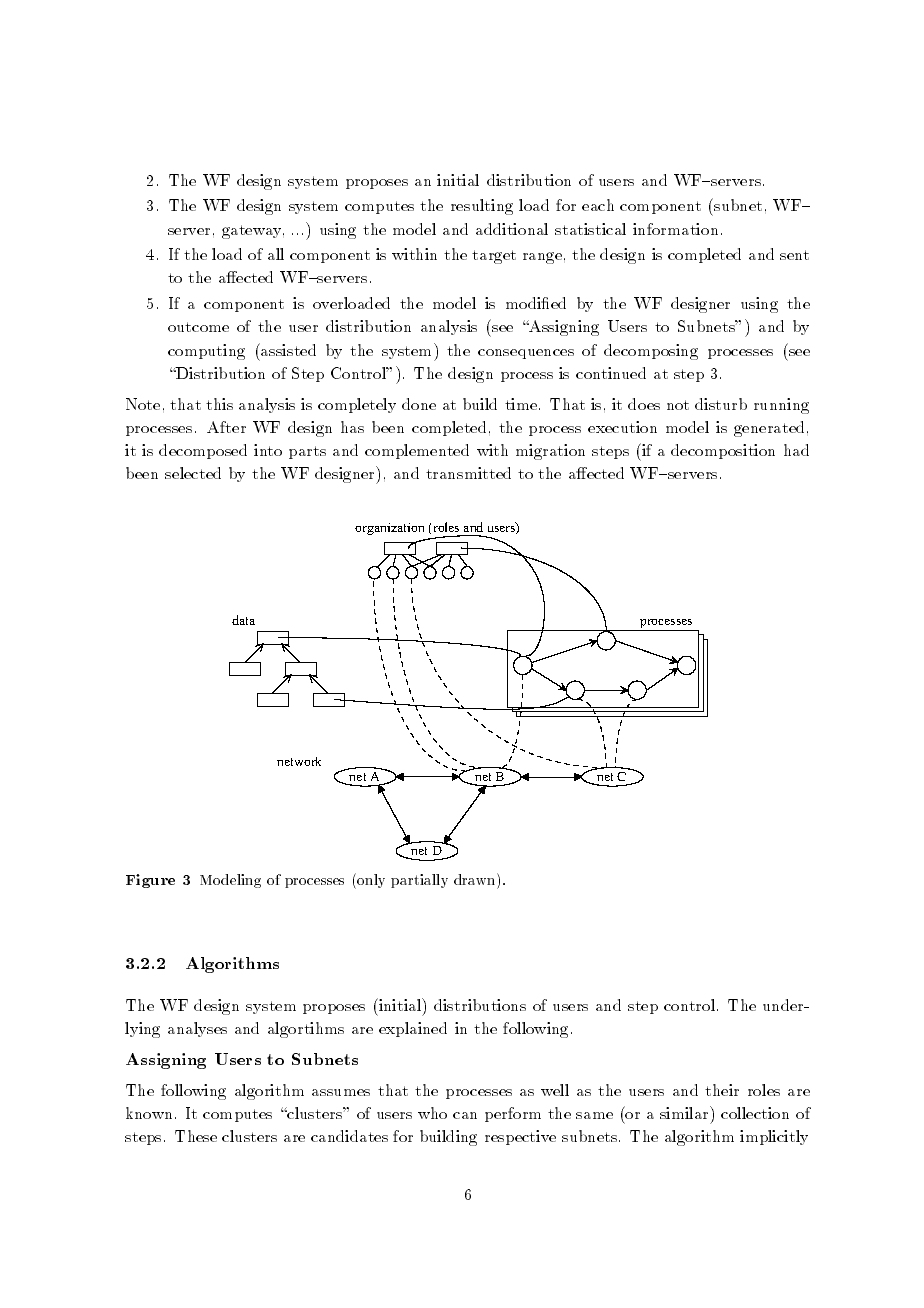 Image resolution: width=924 pixels, height=1308 pixels. I want to click on who, so click(432, 1113).
